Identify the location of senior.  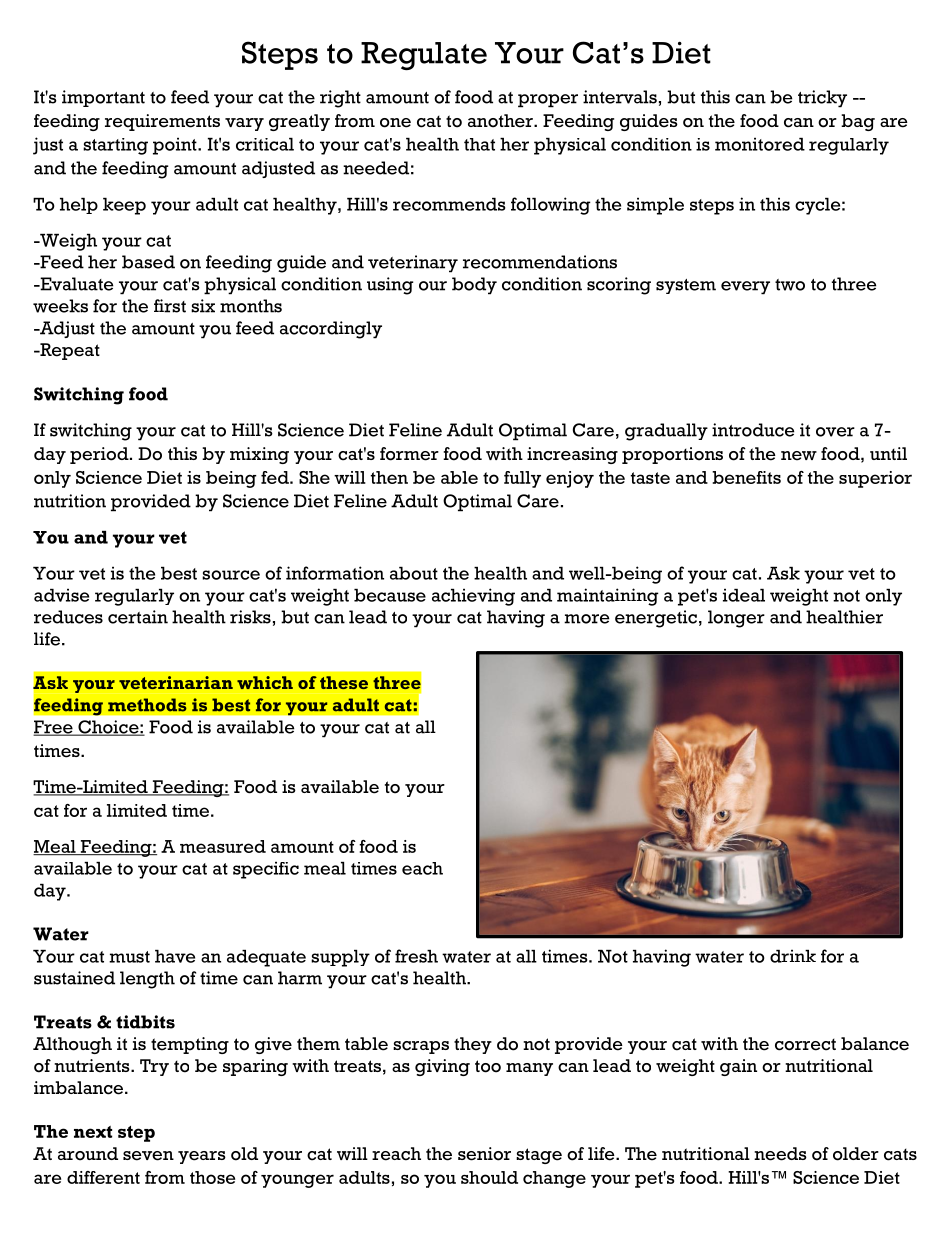
(484, 1154).
